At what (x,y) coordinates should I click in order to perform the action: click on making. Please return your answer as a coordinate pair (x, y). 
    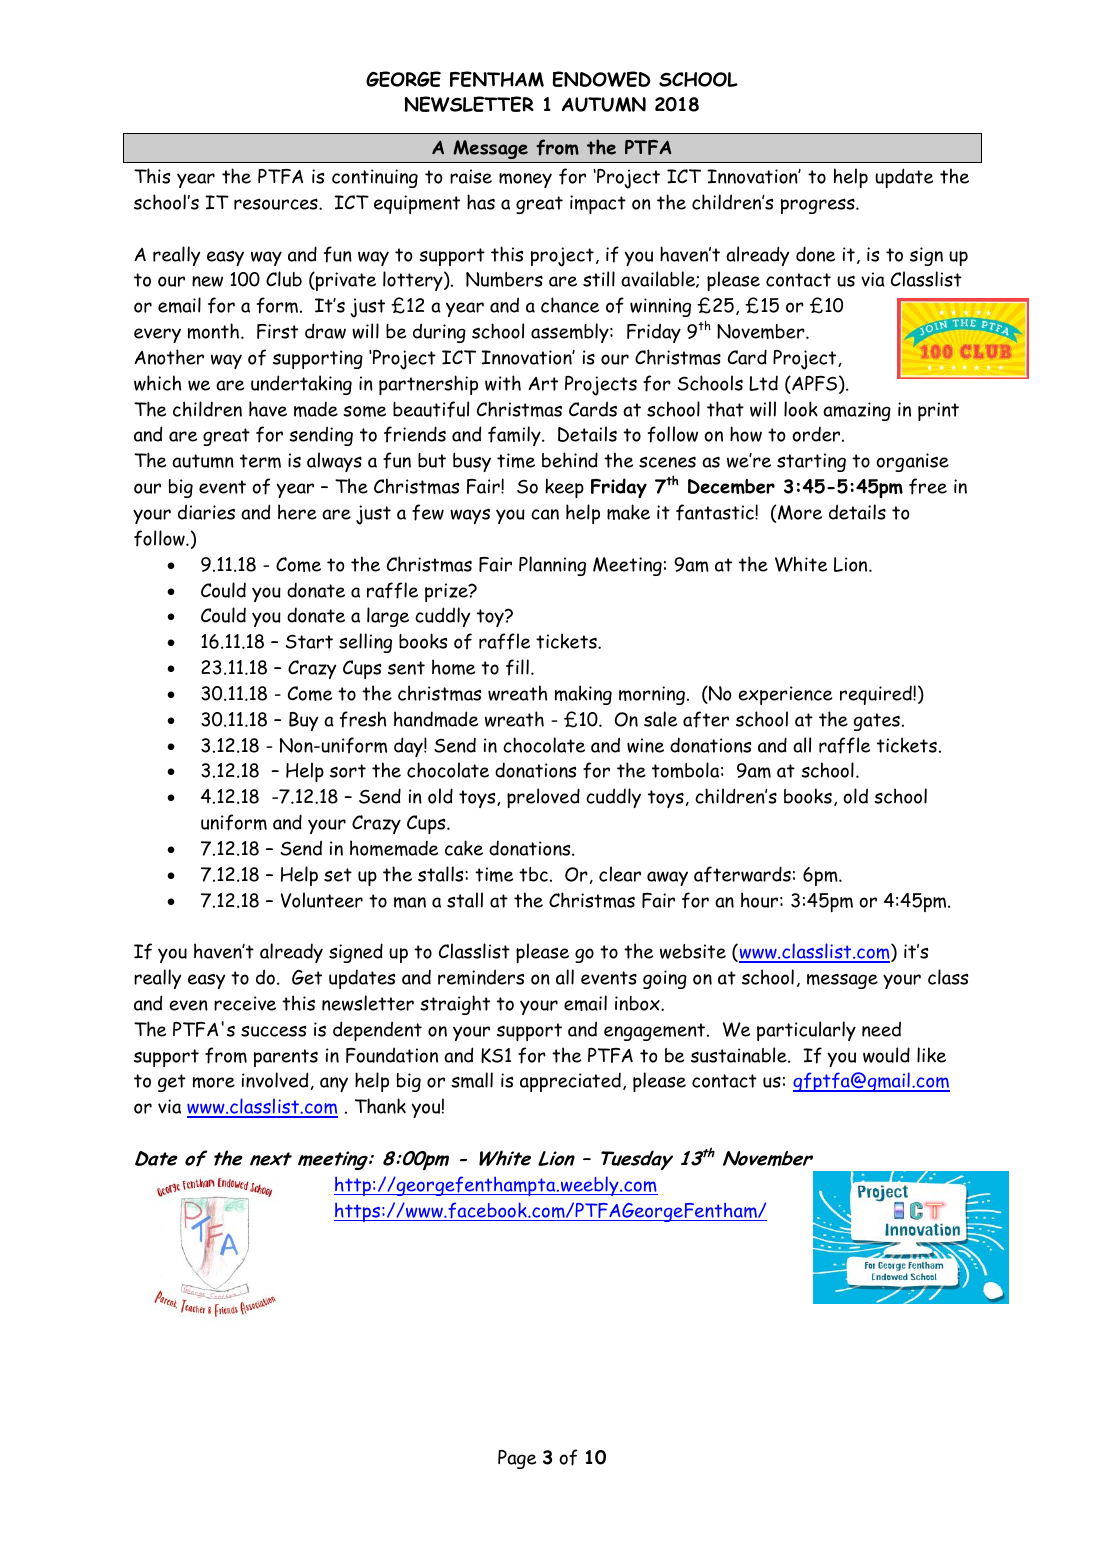
    Looking at the image, I should click on (583, 695).
